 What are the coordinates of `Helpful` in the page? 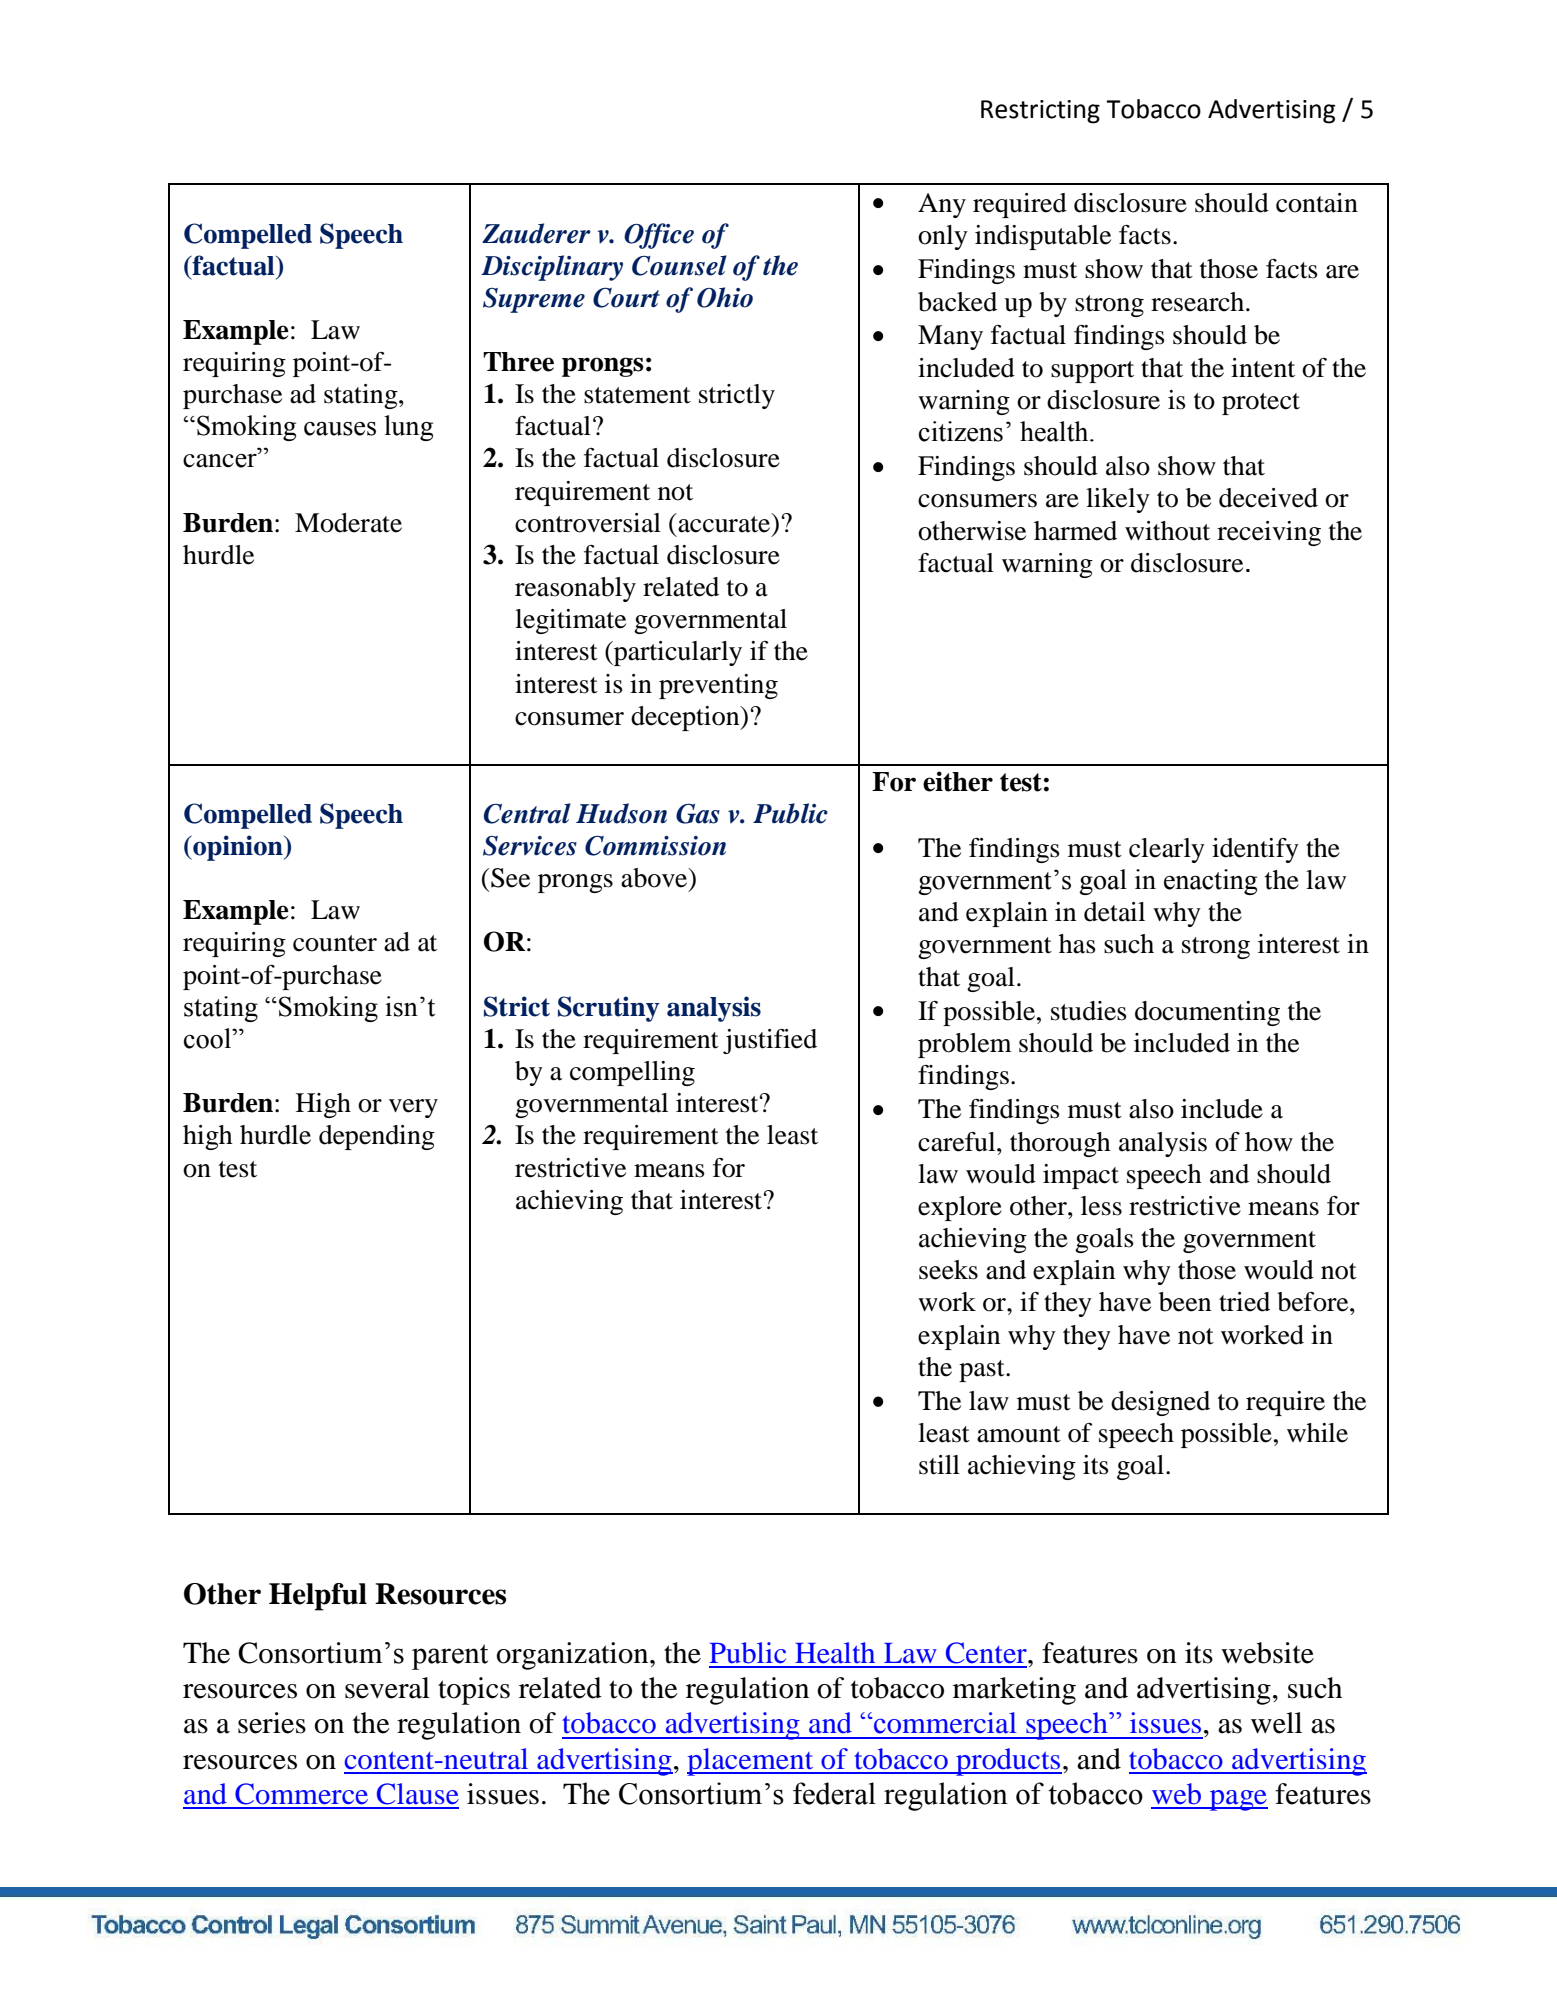 It's located at (318, 1597).
